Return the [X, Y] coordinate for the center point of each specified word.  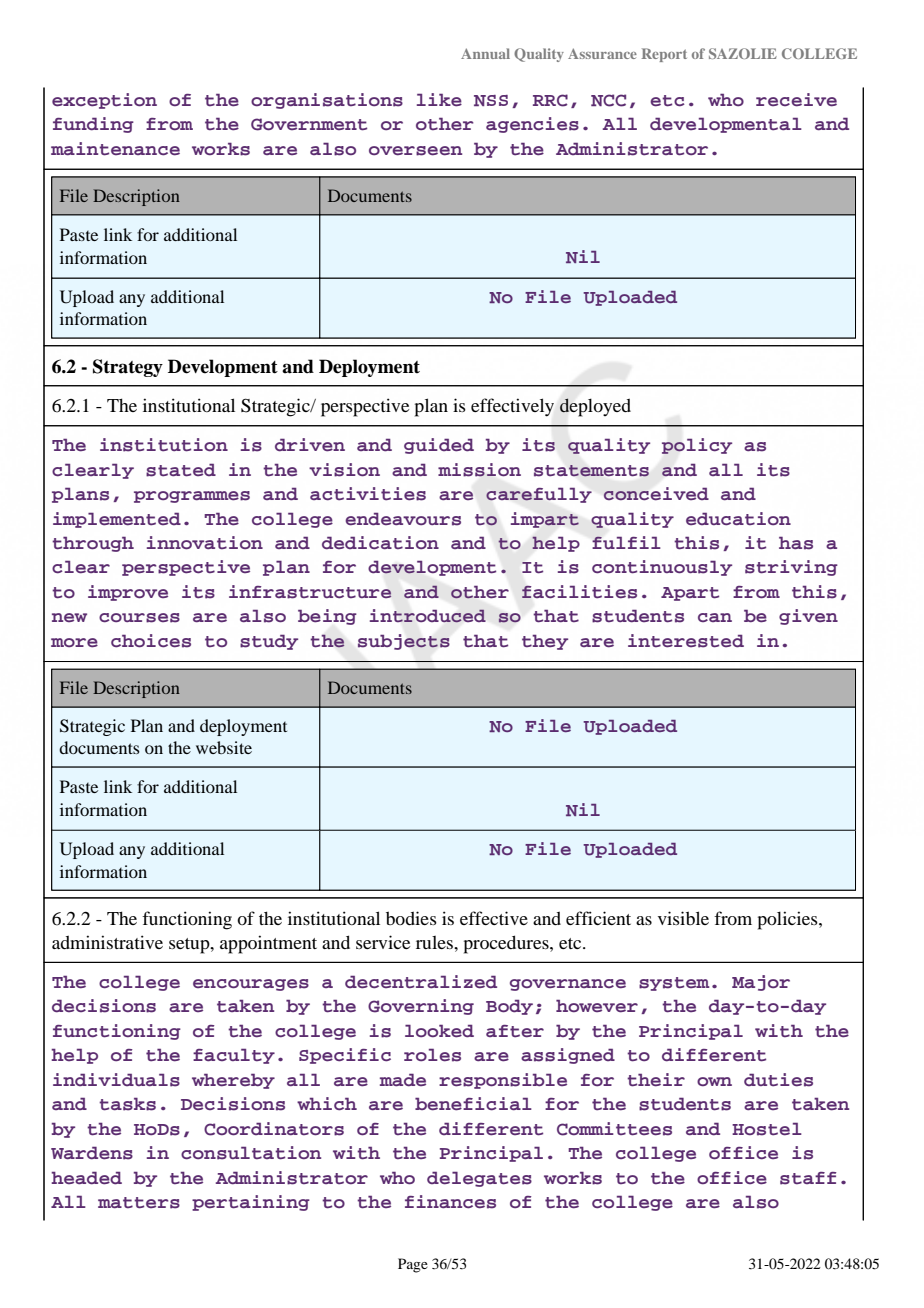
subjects [404, 642]
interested [686, 641]
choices [151, 641]
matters [139, 1203]
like [439, 100]
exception [104, 101]
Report [664, 55]
